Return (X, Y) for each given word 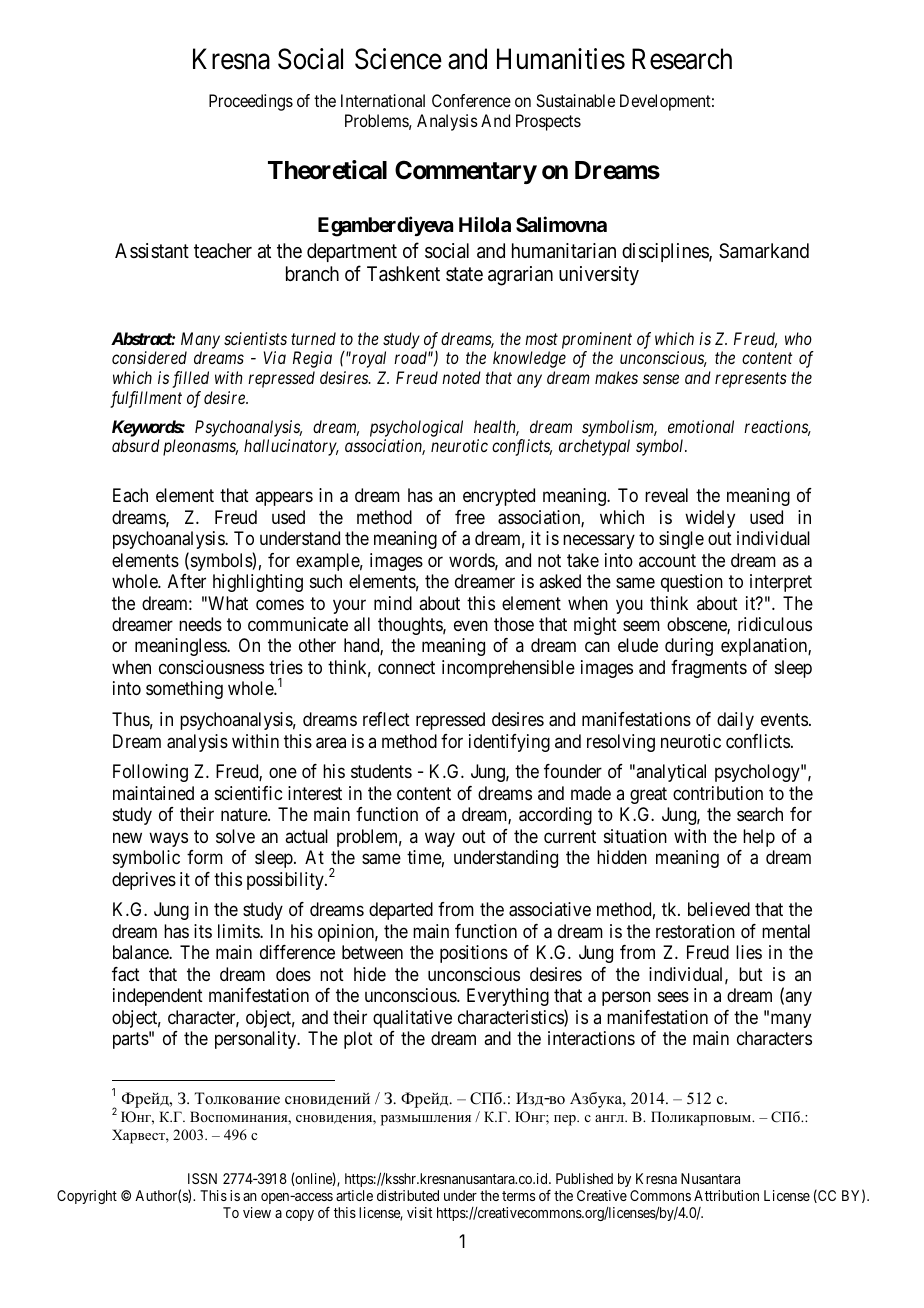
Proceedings (251, 102)
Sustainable (575, 100)
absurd (136, 445)
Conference (471, 100)
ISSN (202, 1178)
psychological (416, 428)
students (381, 771)
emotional (701, 426)
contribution (718, 793)
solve (235, 836)
